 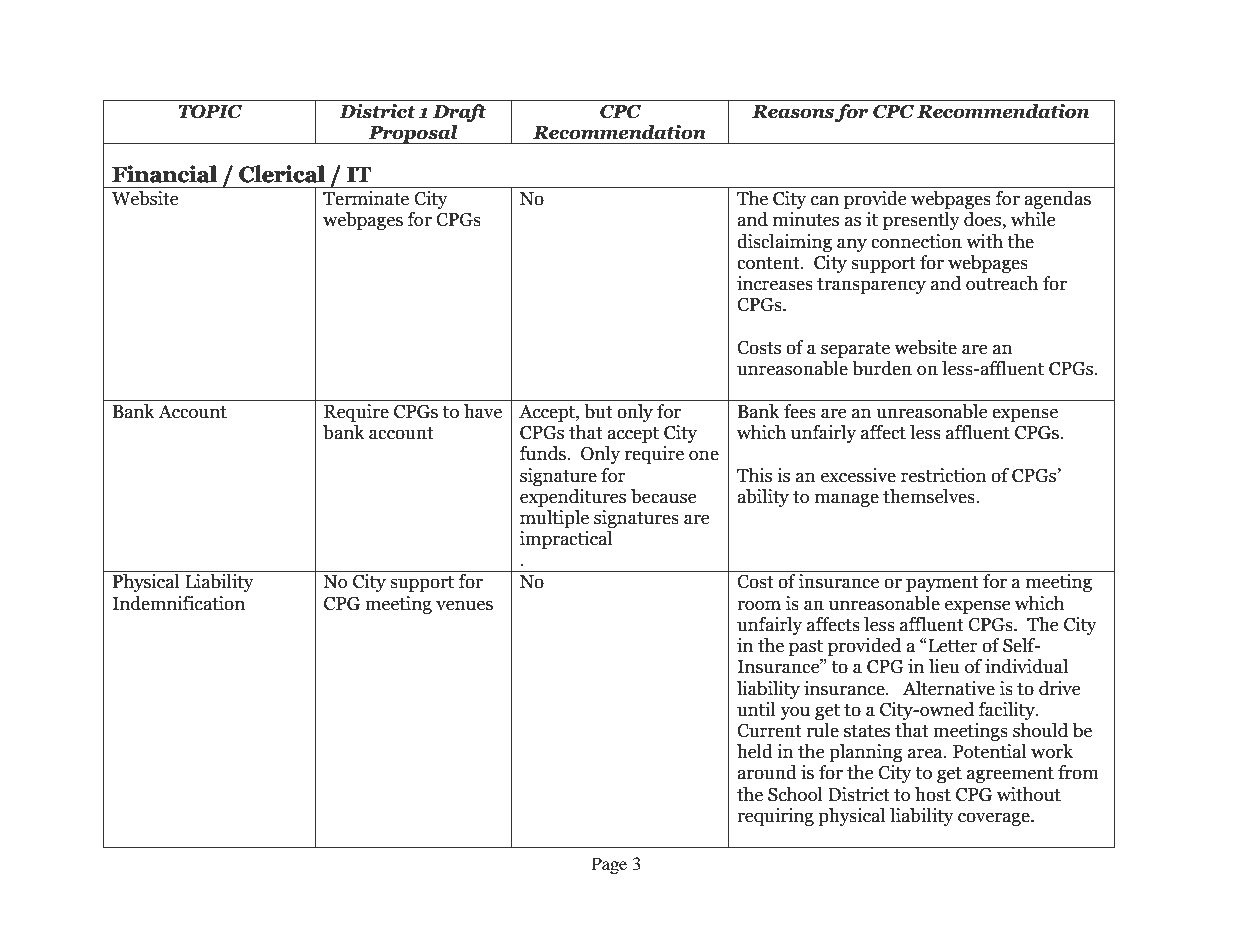 I want to click on Reasons, so click(x=793, y=112).
